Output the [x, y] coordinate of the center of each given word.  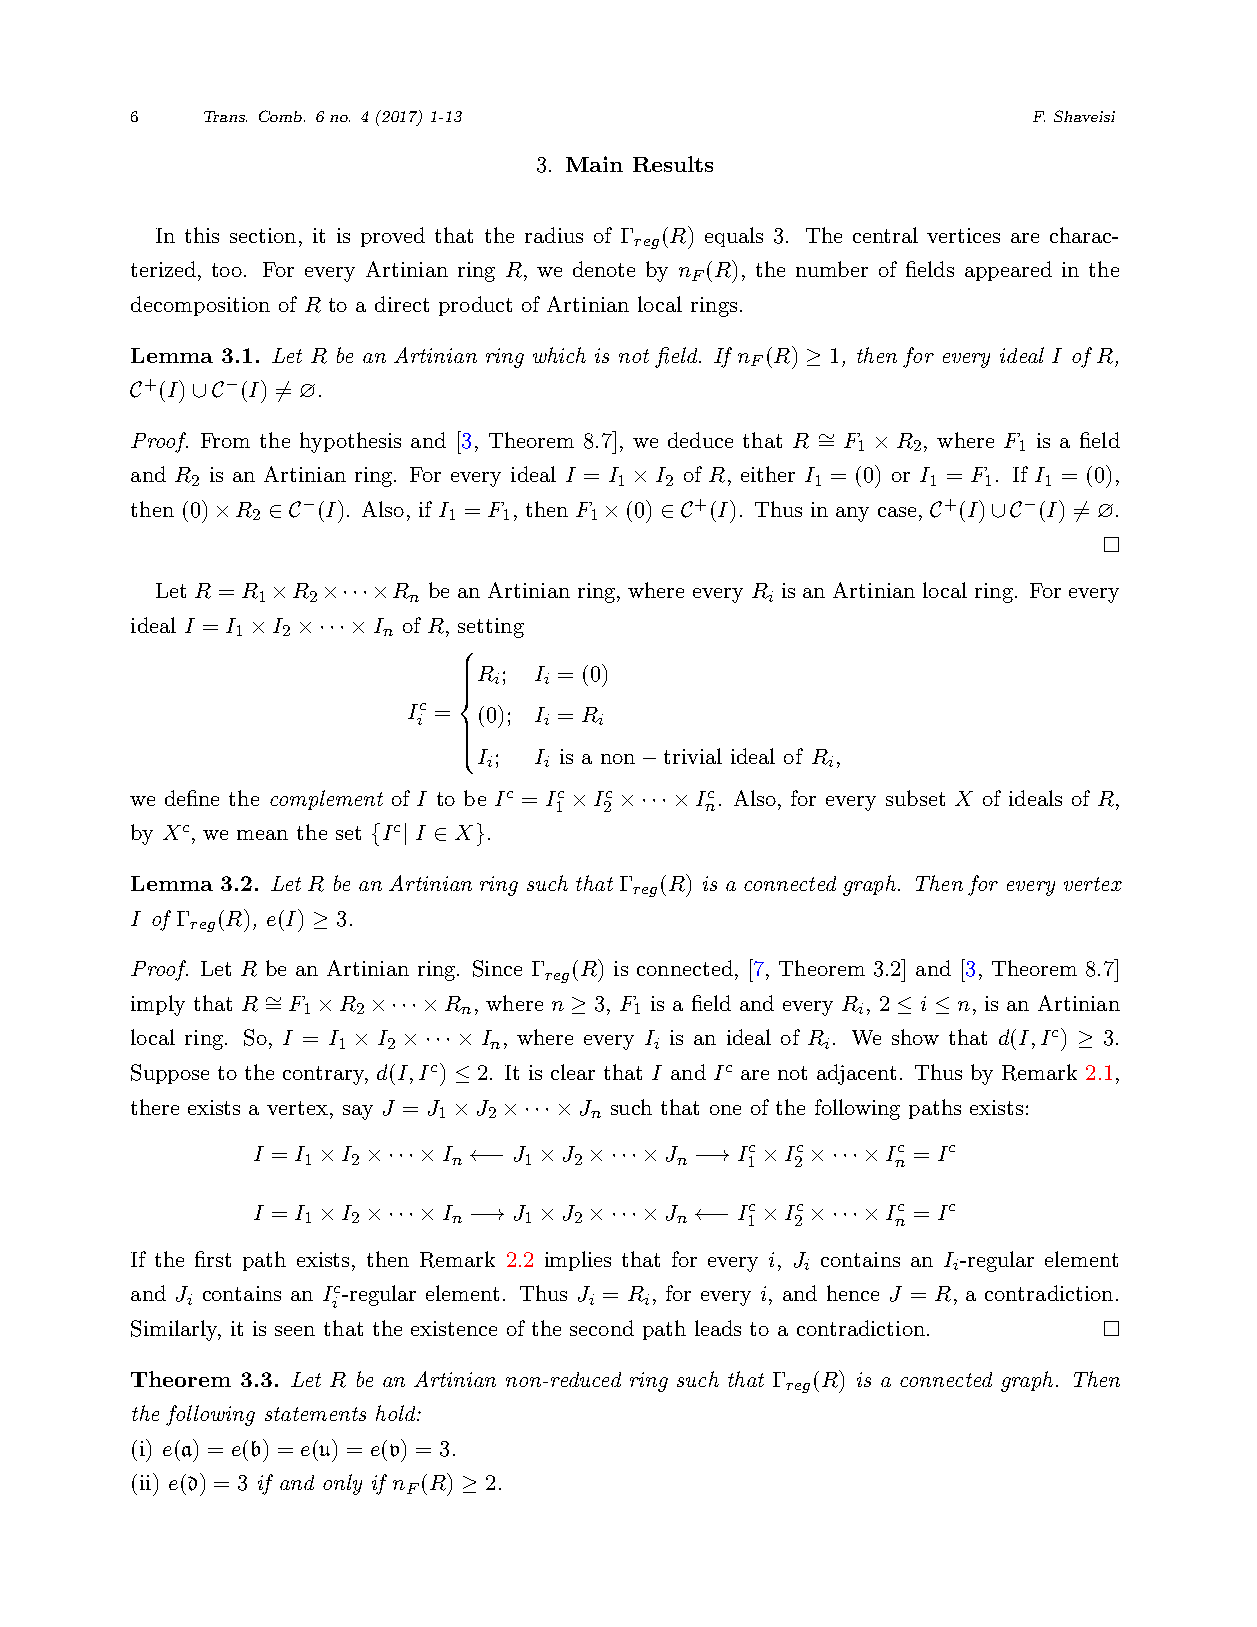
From [225, 440]
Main [594, 164]
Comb [282, 116]
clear [573, 1072]
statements [315, 1414]
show [915, 1037]
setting [491, 628]
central [885, 235]
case [897, 512]
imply [158, 1005]
